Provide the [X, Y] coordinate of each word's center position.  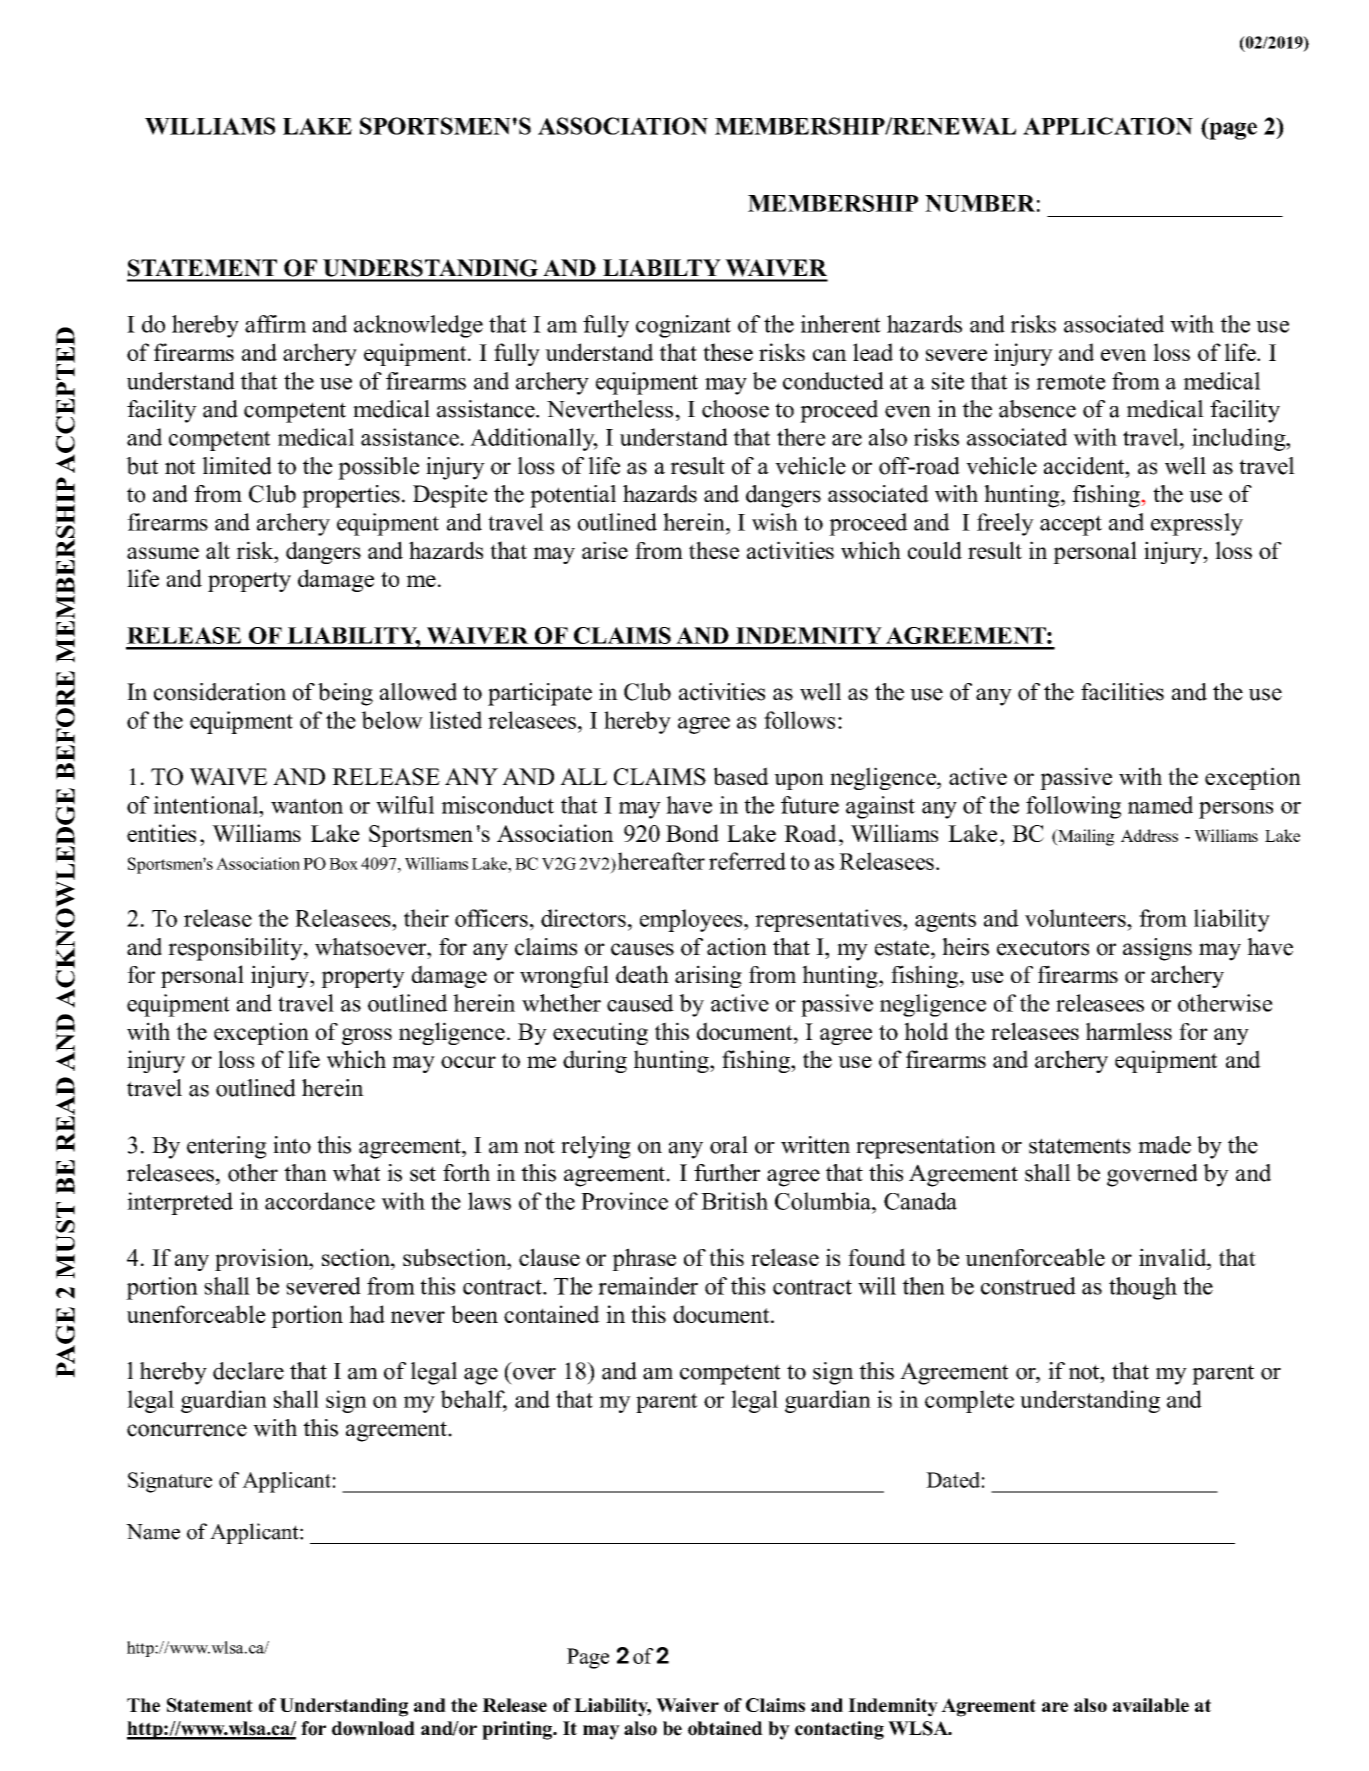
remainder [648, 1286]
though [1143, 1288]
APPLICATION [1108, 126]
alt [218, 550]
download [373, 1728]
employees [692, 920]
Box [343, 864]
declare [248, 1371]
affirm [275, 324]
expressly [1197, 524]
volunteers [1076, 918]
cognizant [683, 326]
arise [605, 550]
